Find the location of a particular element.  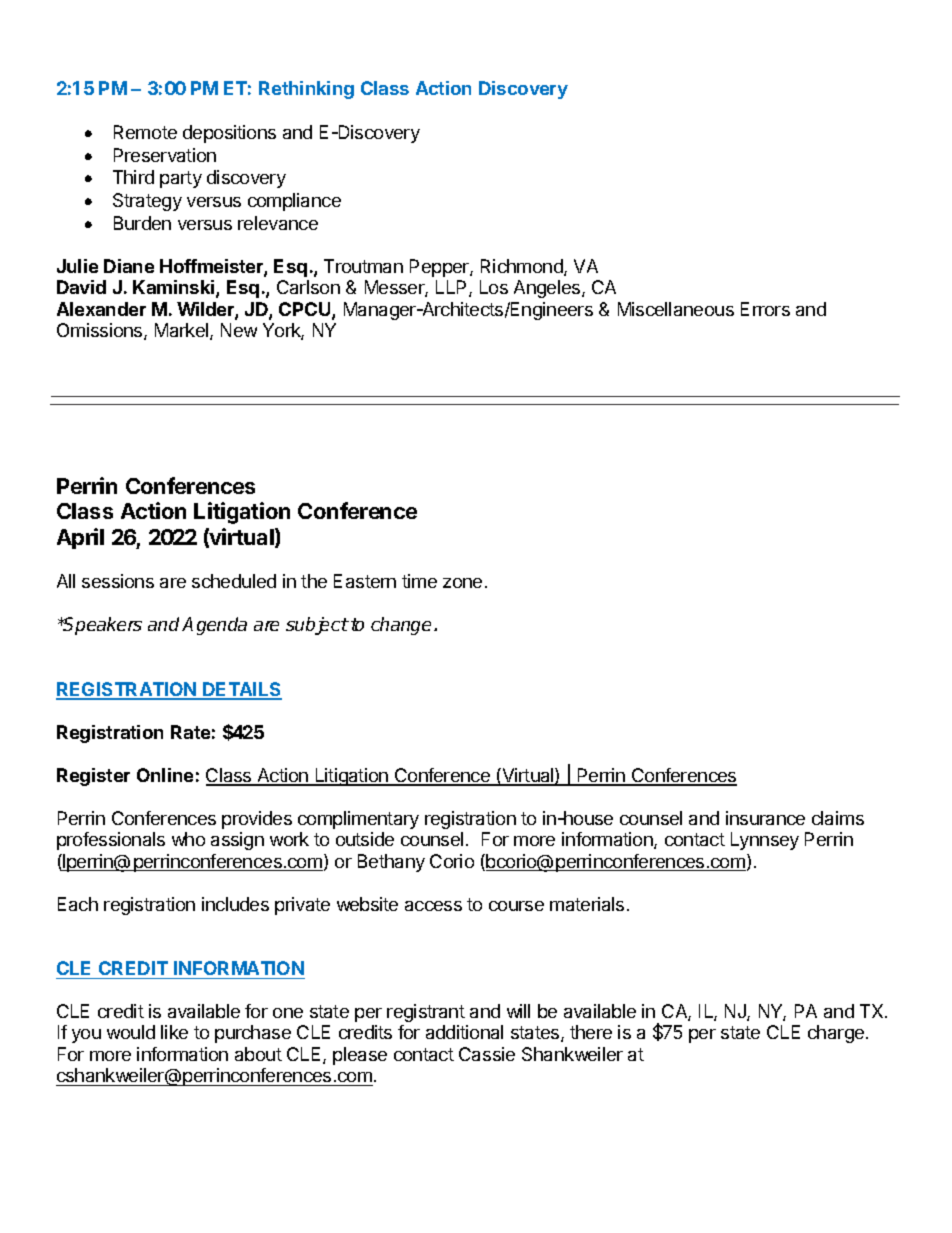

Remote is located at coordinates (145, 132).
